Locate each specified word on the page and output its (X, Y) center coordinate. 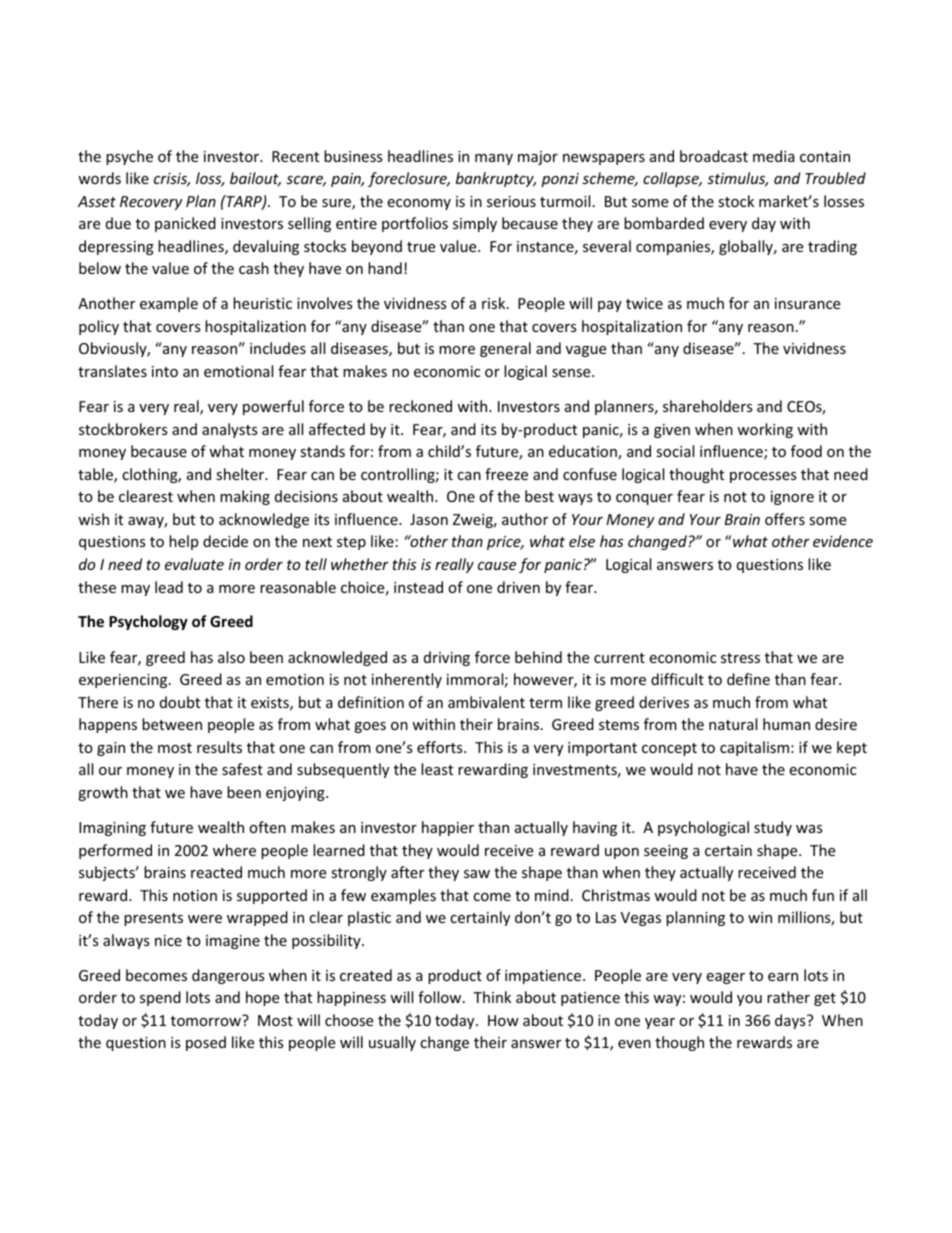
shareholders (708, 406)
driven (518, 587)
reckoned (420, 406)
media (774, 156)
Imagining (112, 829)
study (773, 828)
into (165, 371)
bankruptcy (496, 179)
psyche (129, 157)
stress (740, 658)
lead (169, 587)
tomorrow (207, 1020)
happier (448, 828)
